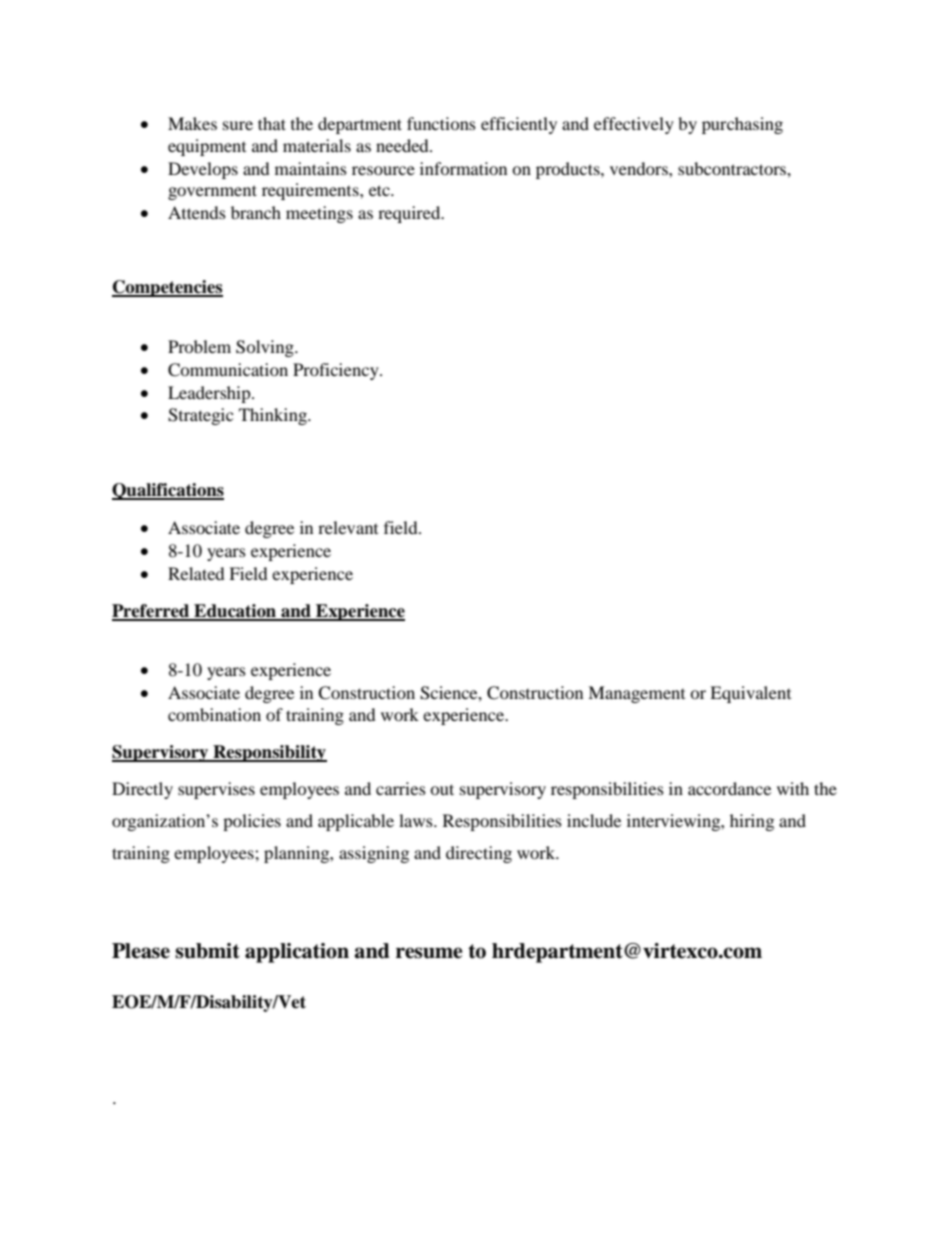 The image size is (952, 1233). Describe the element at coordinates (636, 694) in the document. I see `Management` at that location.
